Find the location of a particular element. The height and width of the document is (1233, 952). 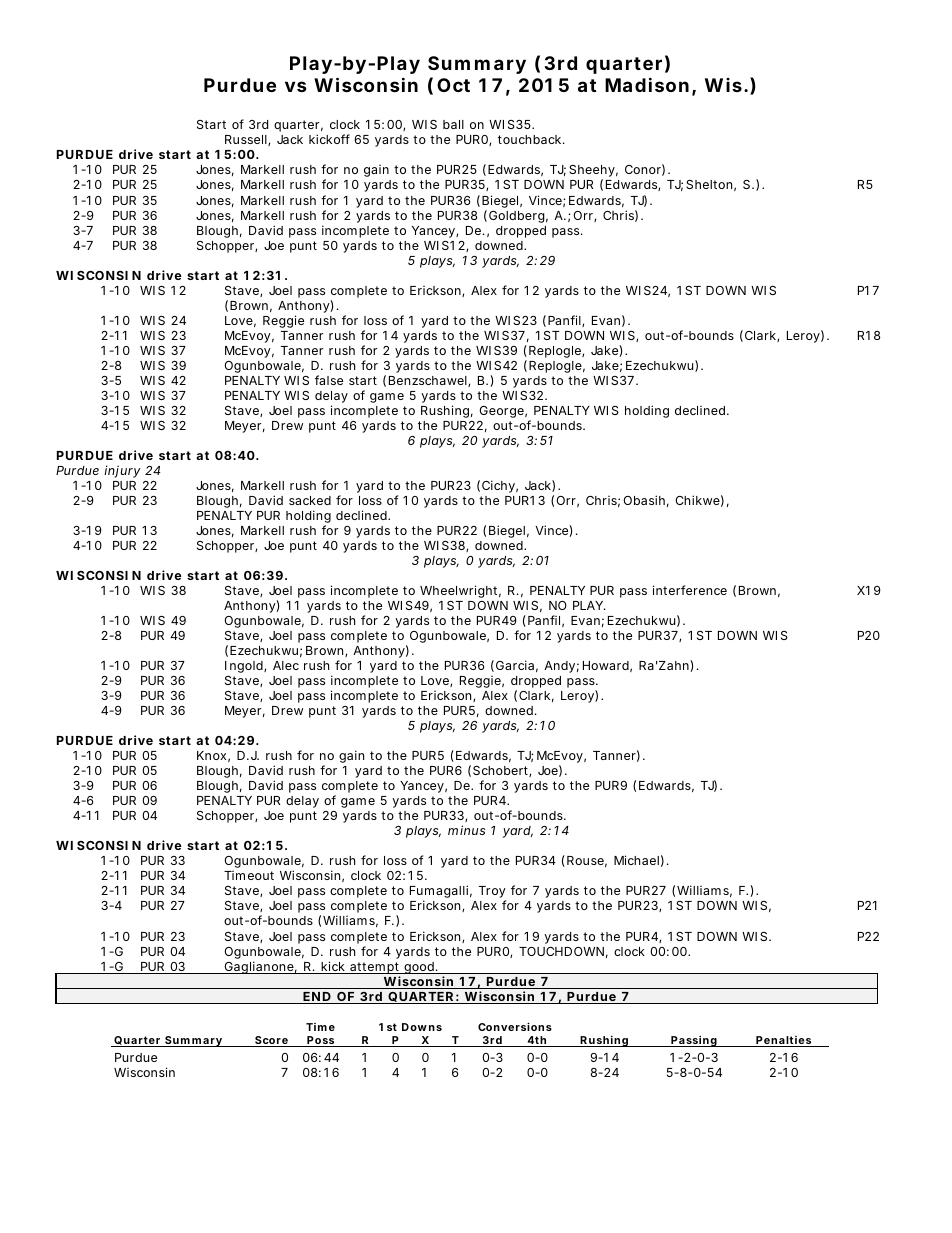

Penalties is located at coordinates (784, 1041).
